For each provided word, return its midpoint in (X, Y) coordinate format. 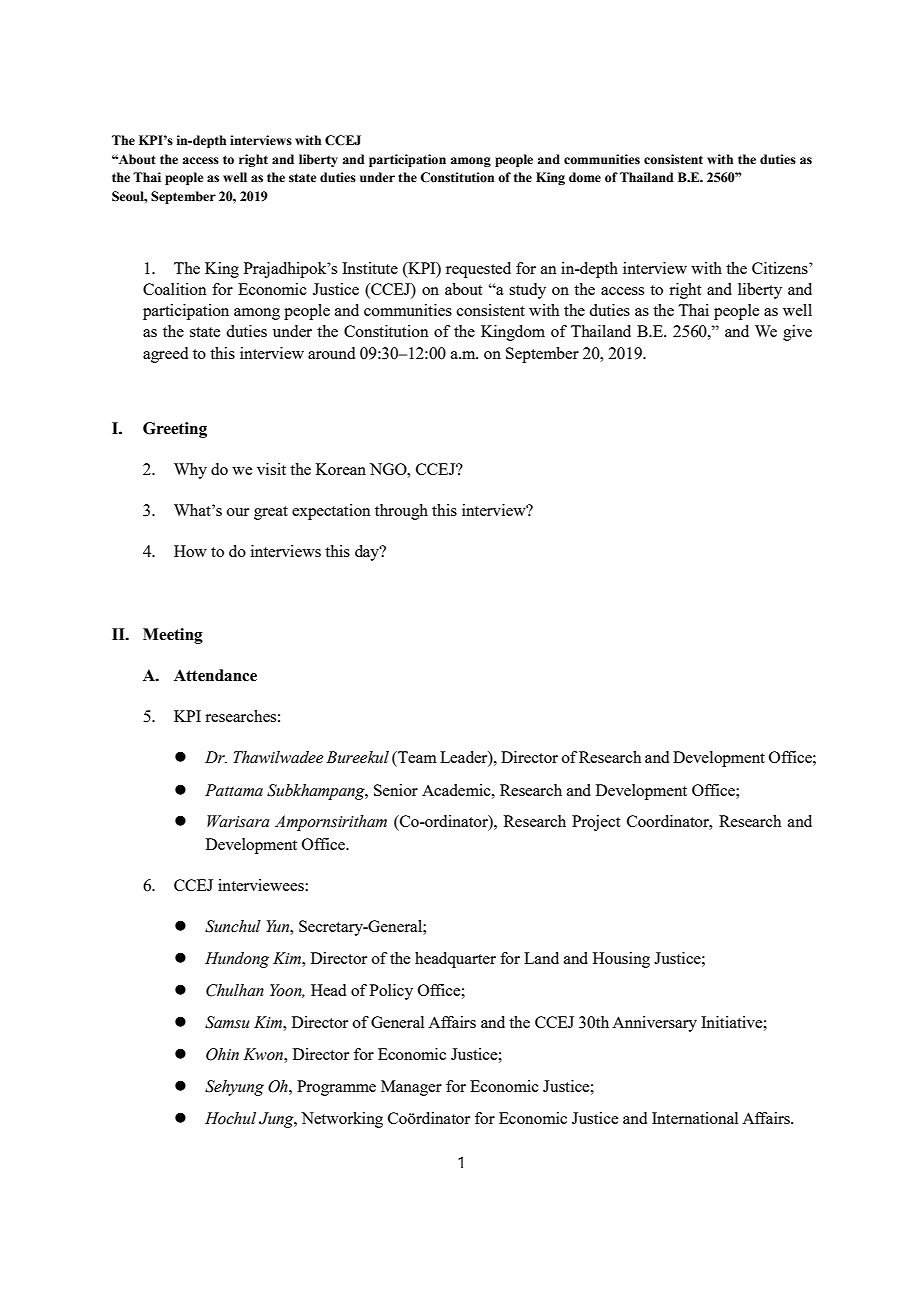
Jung (277, 1120)
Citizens (781, 268)
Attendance (215, 675)
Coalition (175, 289)
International (695, 1118)
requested (478, 270)
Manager (411, 1088)
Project (596, 823)
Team (416, 757)
